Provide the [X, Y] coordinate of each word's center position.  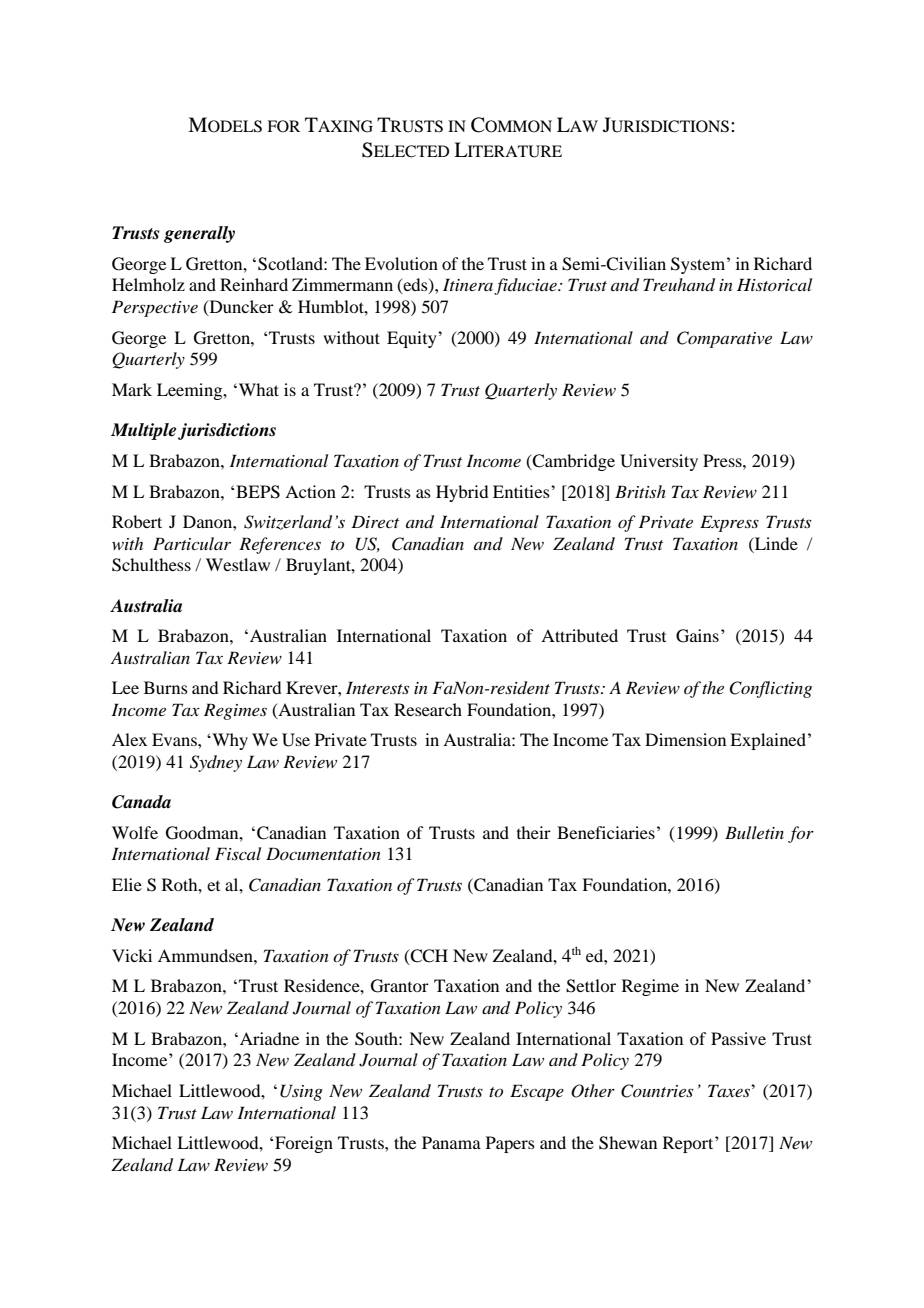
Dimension [685, 739]
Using [301, 1092]
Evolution [401, 263]
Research [428, 709]
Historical [774, 284]
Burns [166, 687]
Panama [451, 1142]
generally [199, 234]
